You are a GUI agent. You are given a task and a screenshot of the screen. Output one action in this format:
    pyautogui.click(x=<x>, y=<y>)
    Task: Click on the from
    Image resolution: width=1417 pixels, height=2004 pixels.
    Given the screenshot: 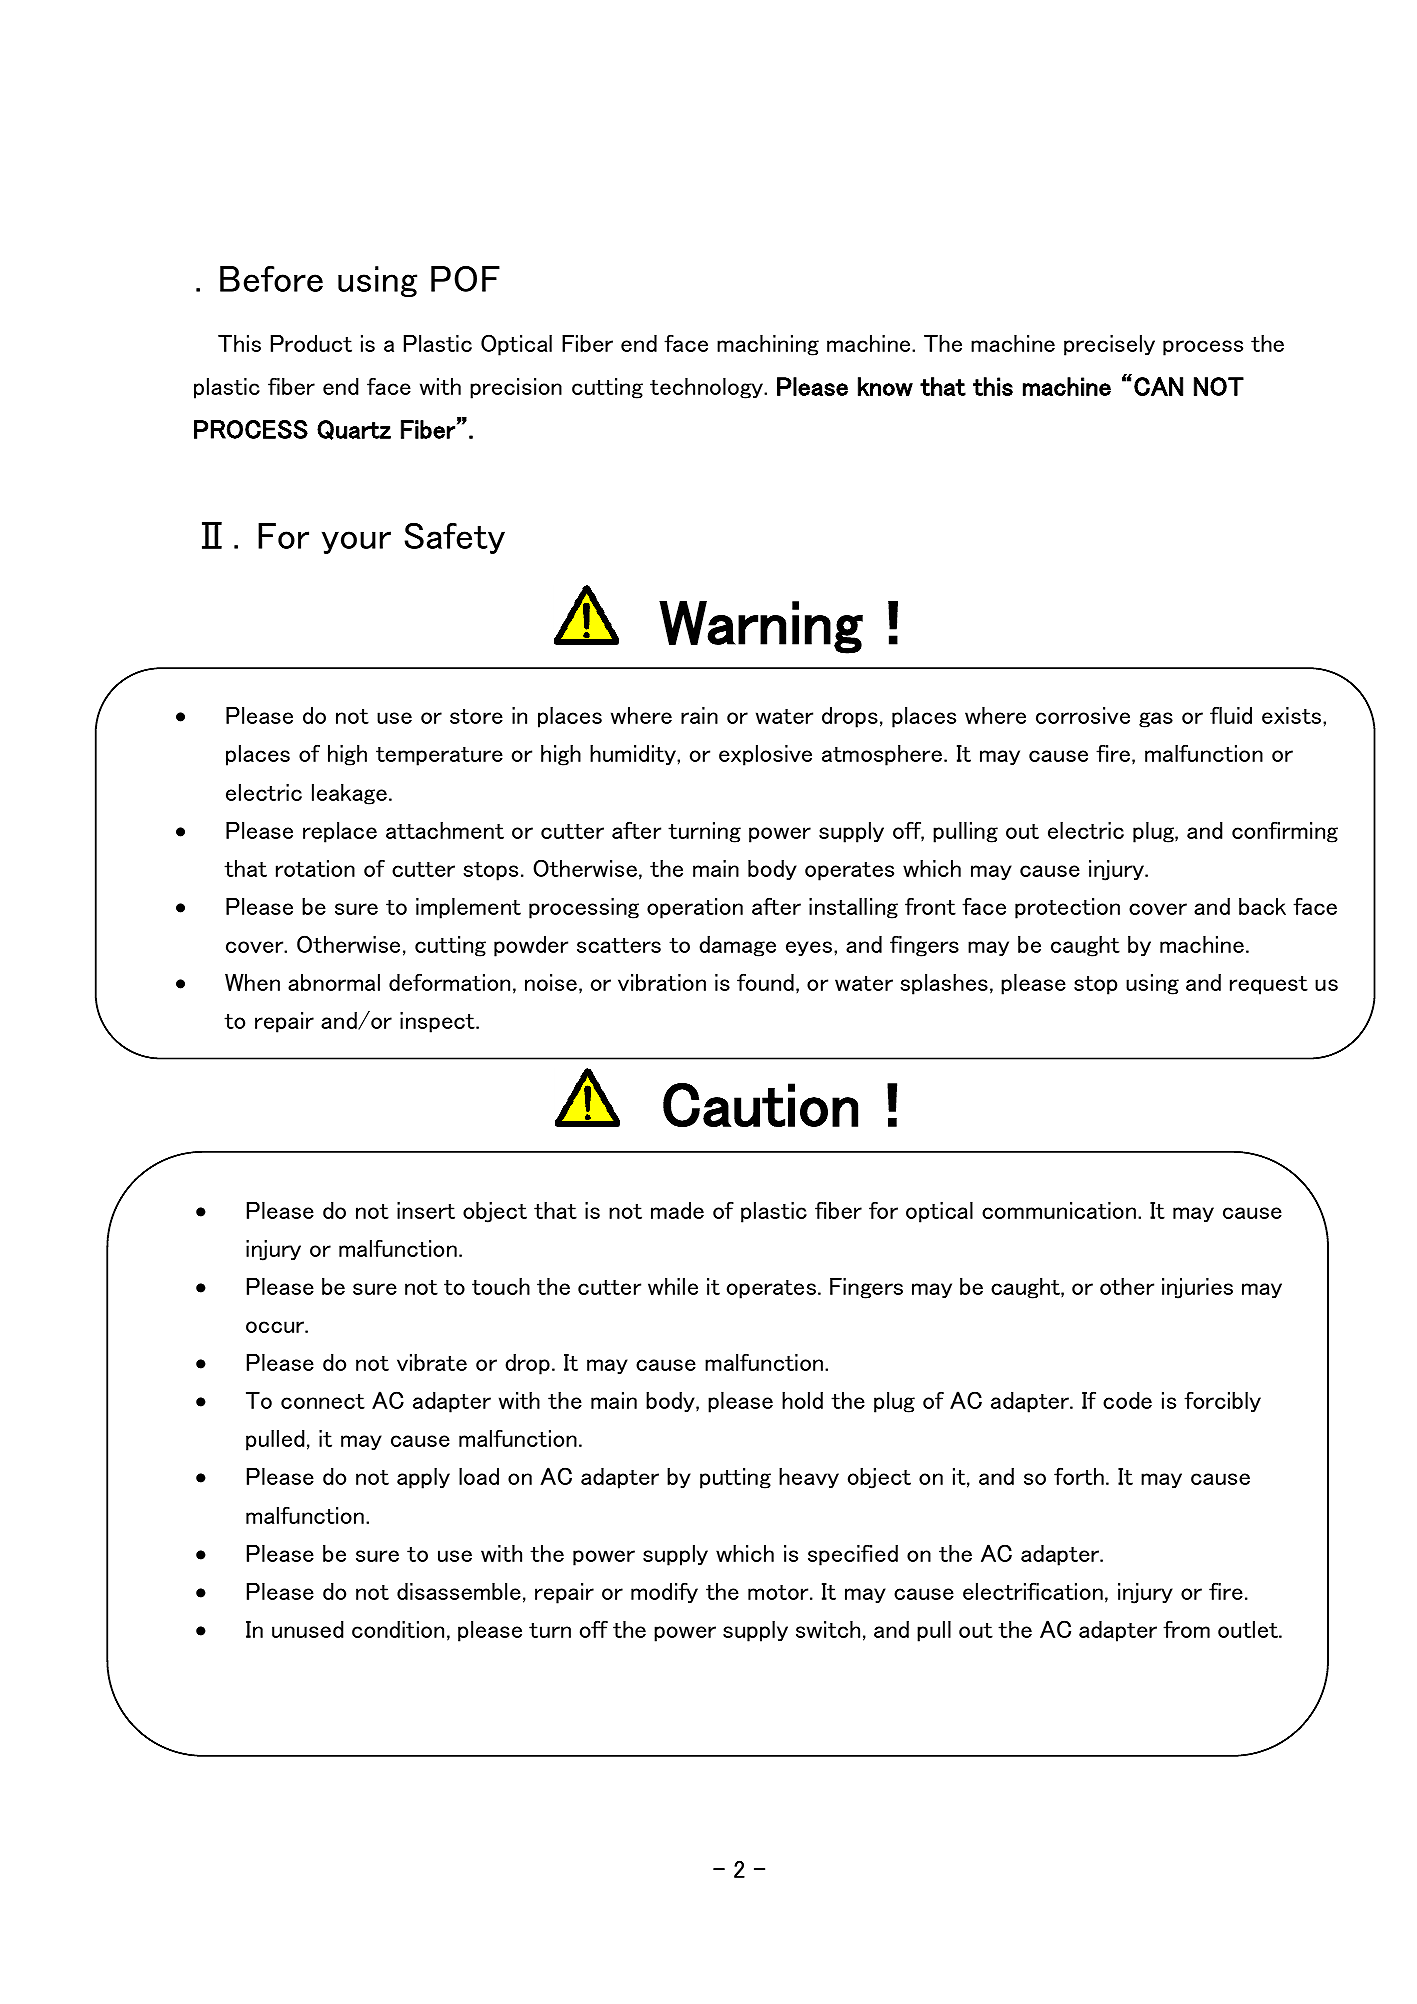 What is the action you would take?
    pyautogui.click(x=1186, y=1629)
